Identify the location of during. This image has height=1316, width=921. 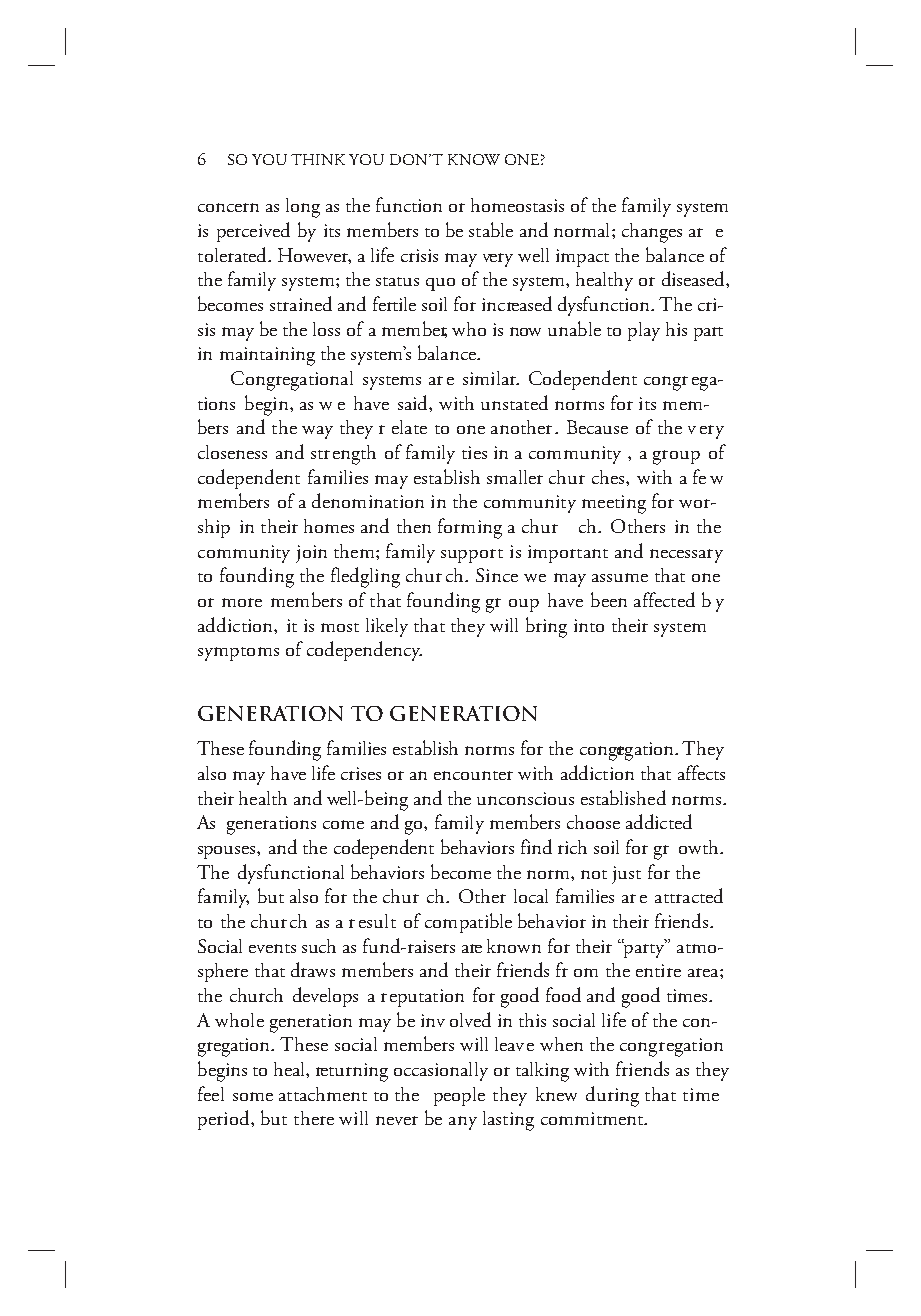
(612, 1096).
